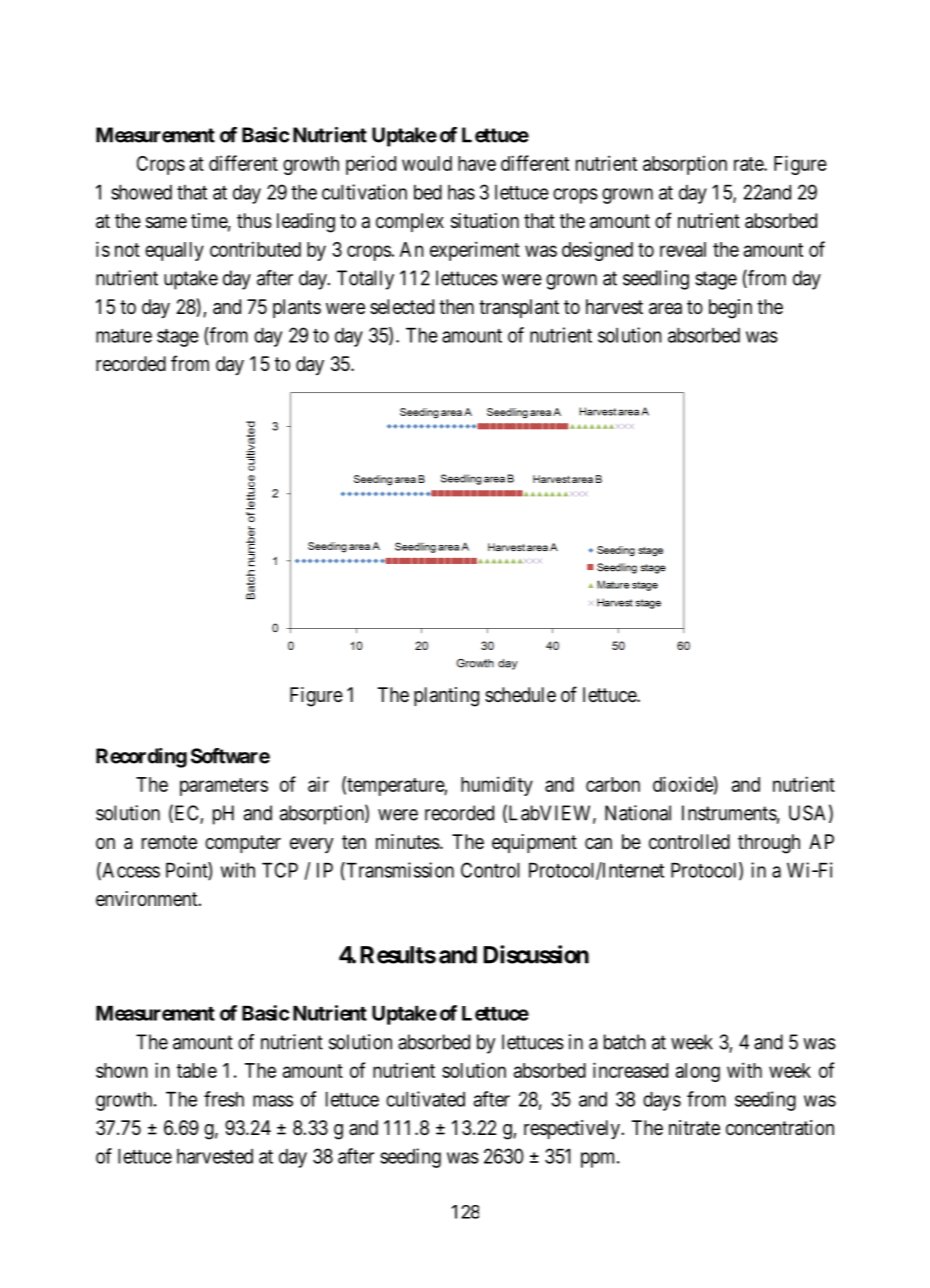 The height and width of the screenshot is (1288, 930). What do you see at coordinates (224, 1099) in the screenshot?
I see `fresh` at bounding box center [224, 1099].
